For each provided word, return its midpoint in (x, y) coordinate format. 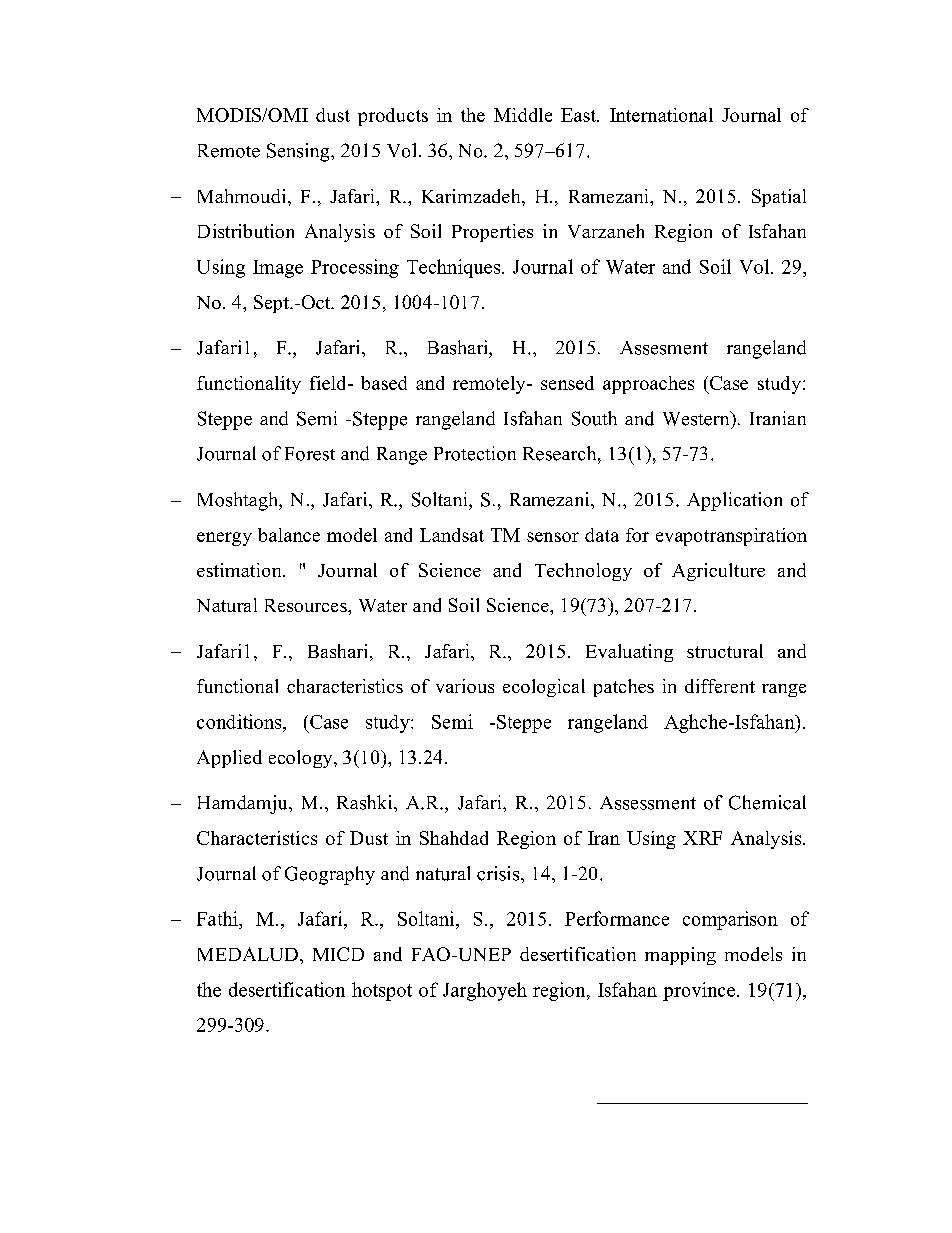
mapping (680, 956)
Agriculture (718, 572)
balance (289, 535)
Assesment (664, 348)
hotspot (382, 991)
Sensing (299, 152)
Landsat (452, 535)
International (661, 115)
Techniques (455, 268)
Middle (523, 115)
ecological (544, 688)
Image (278, 269)
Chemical (767, 802)
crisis (499, 873)
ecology (302, 759)
